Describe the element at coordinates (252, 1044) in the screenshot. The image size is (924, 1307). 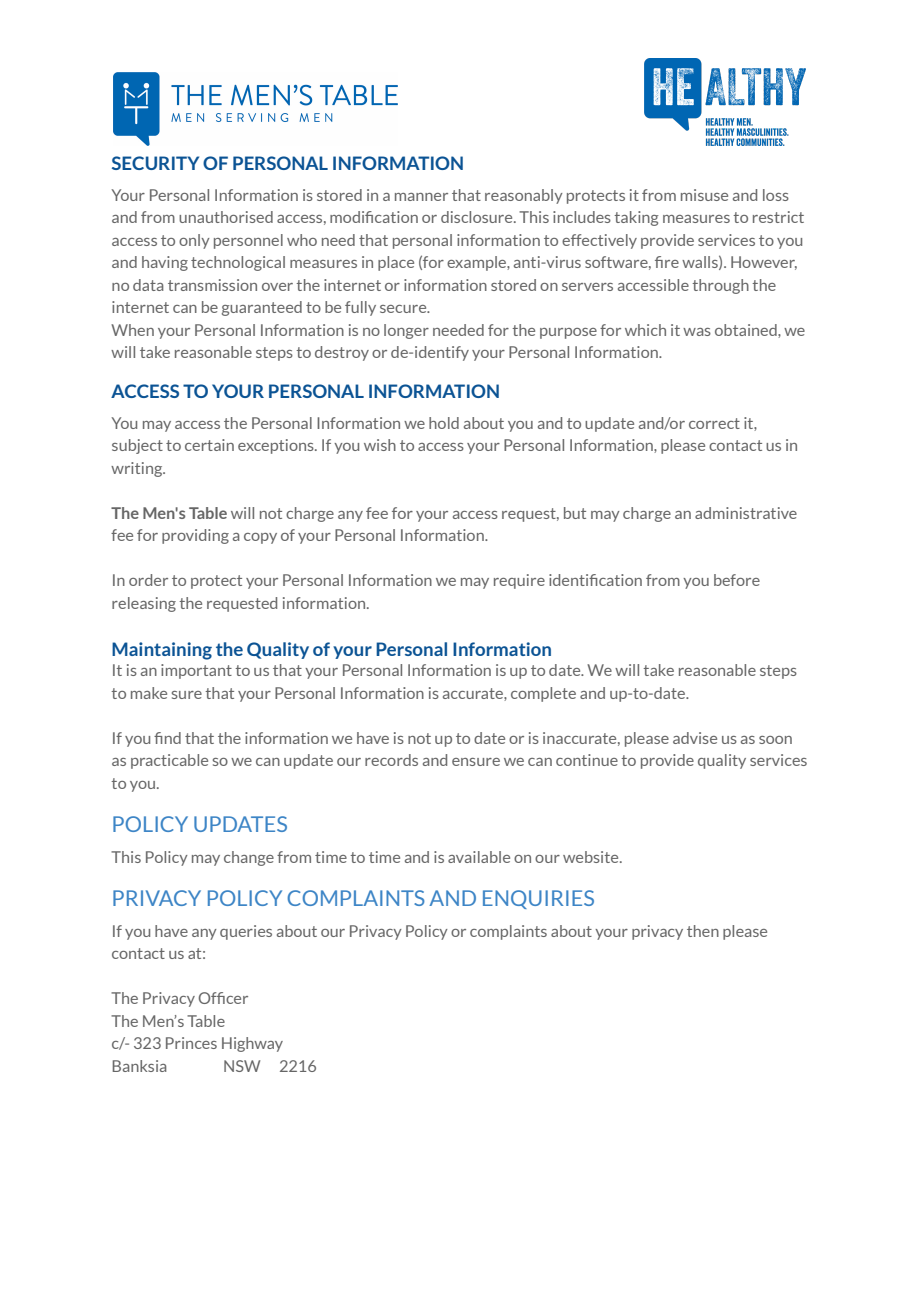
I see `Highway` at that location.
